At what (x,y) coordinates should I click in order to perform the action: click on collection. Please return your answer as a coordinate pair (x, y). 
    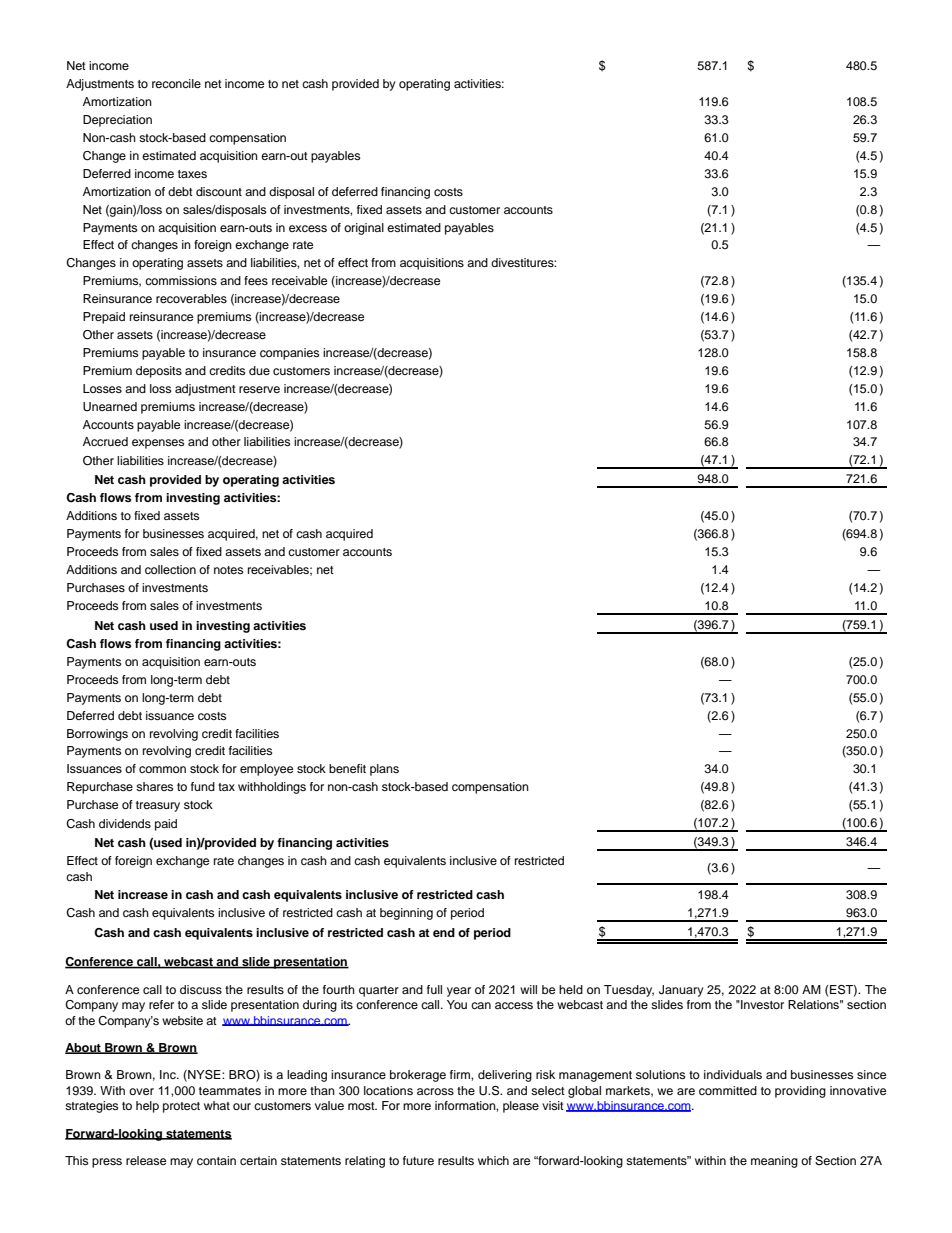
    Looking at the image, I should click on (170, 569).
